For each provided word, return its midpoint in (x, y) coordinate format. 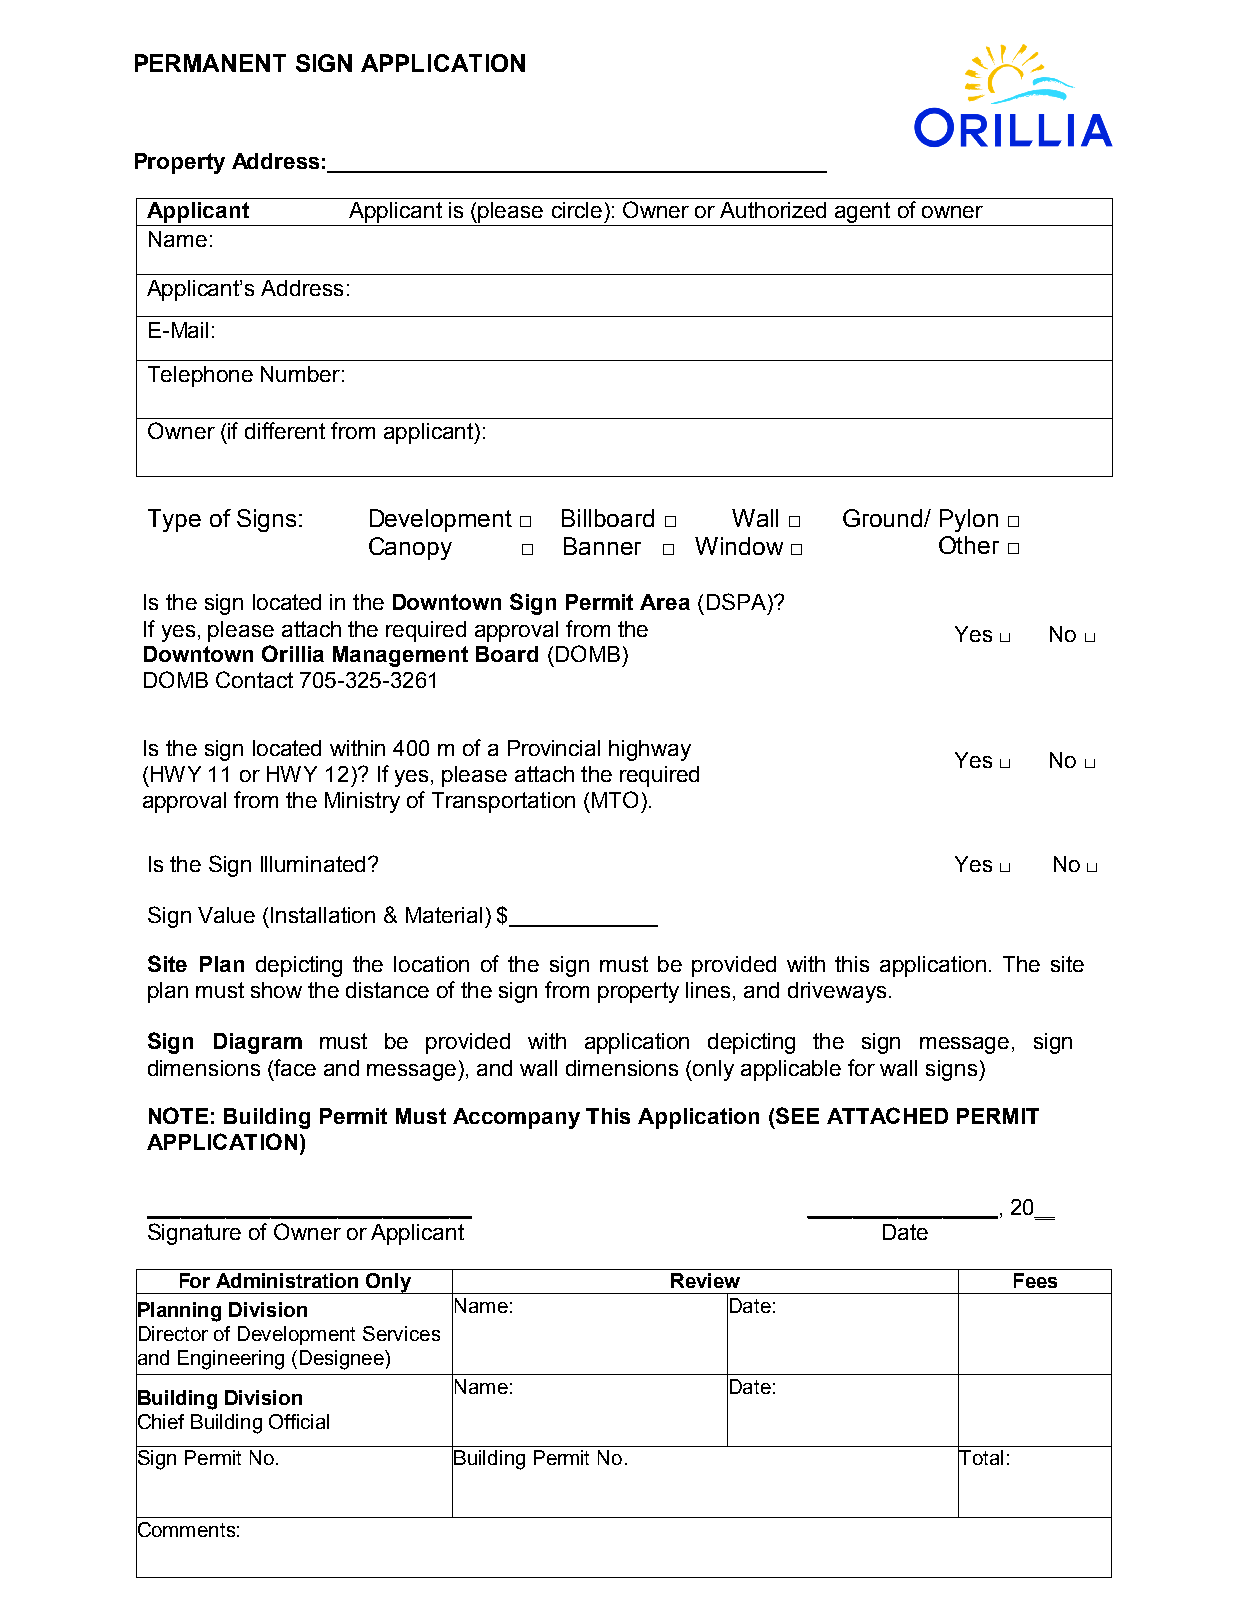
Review (705, 1280)
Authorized (773, 210)
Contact (254, 679)
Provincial (554, 748)
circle (577, 210)
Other (969, 545)
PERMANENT (210, 63)
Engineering (231, 1360)
